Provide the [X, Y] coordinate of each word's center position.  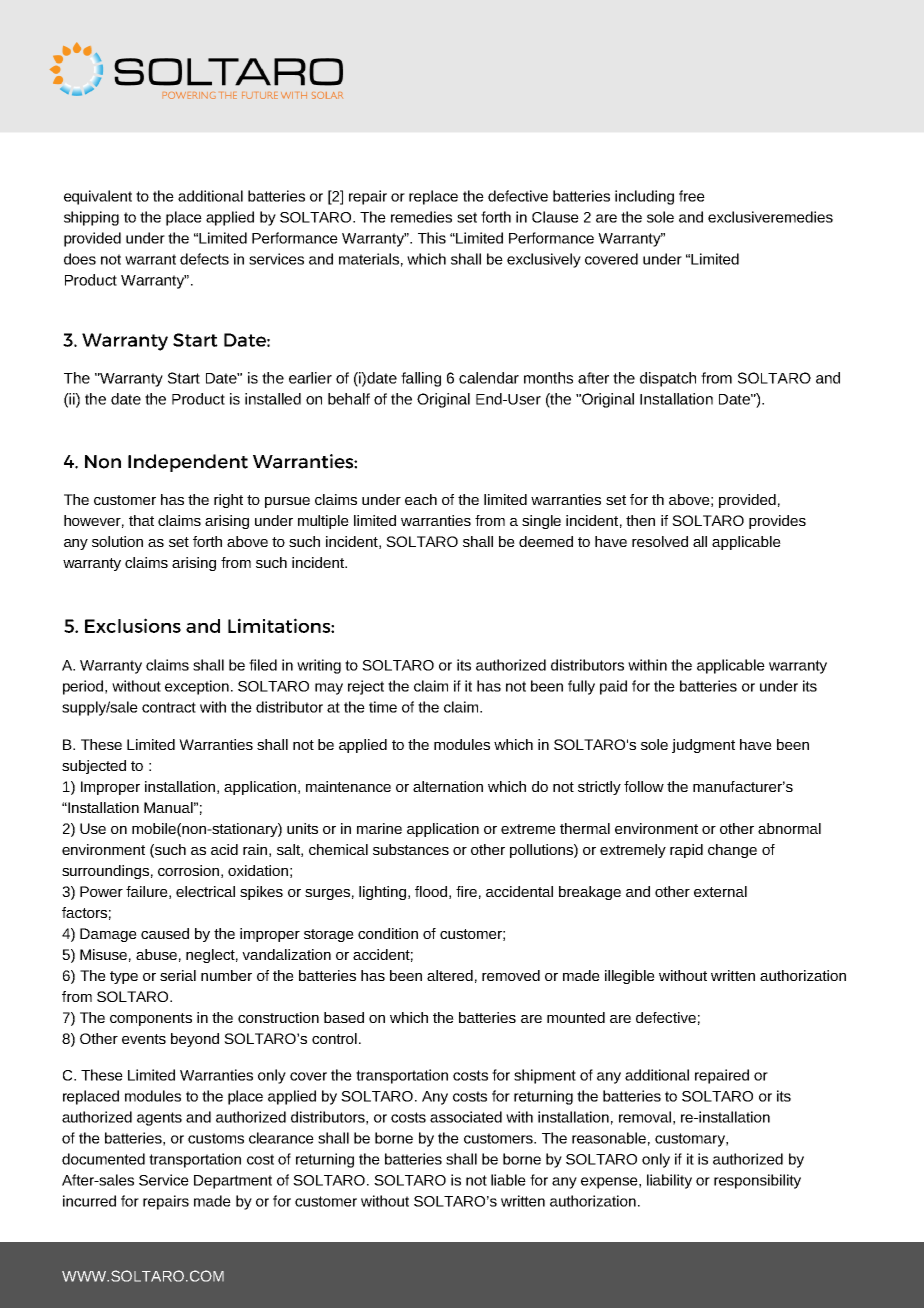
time [383, 707]
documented [103, 1159]
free [692, 196]
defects [204, 259]
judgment [703, 746]
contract [169, 707]
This [432, 238]
